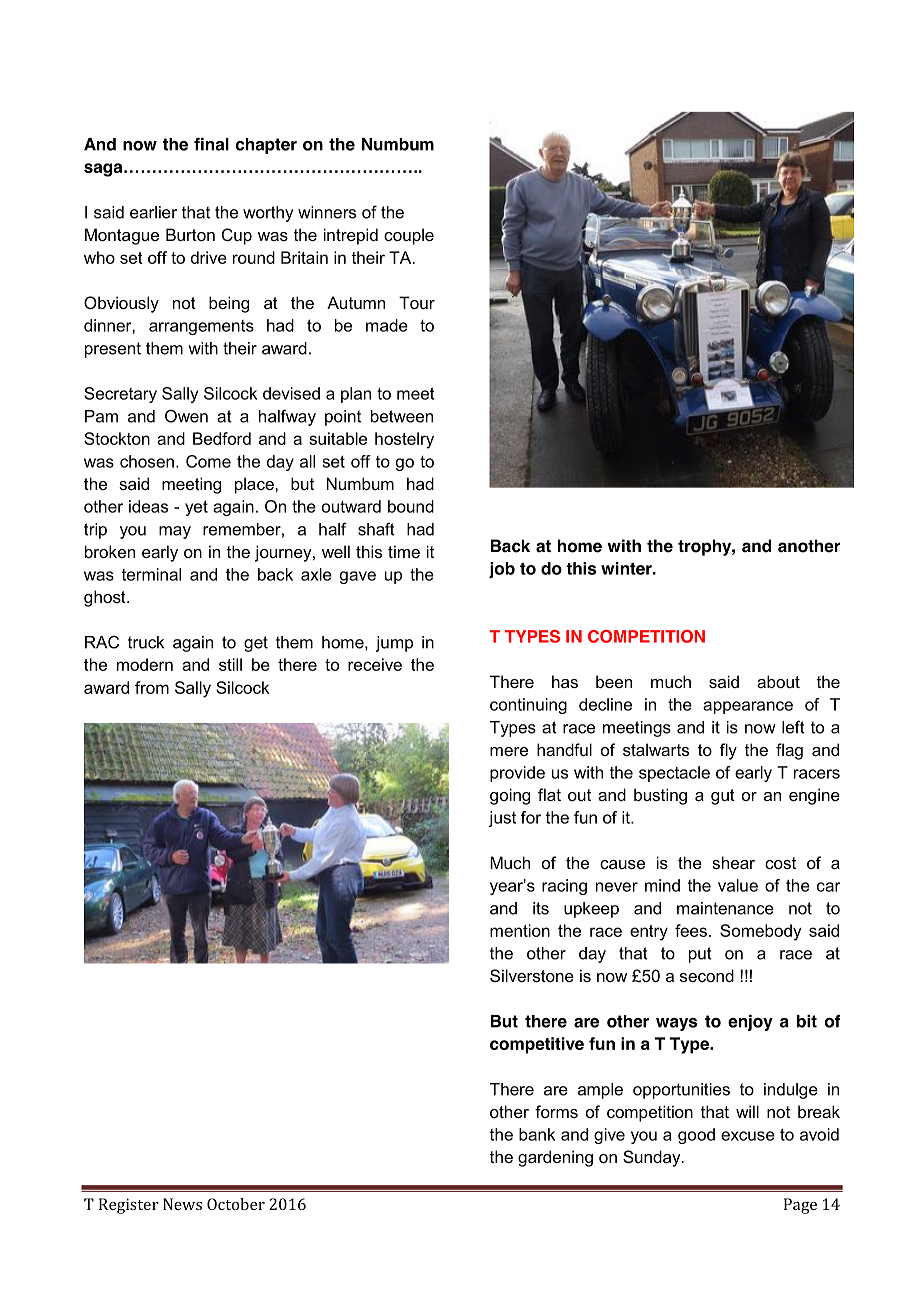  Describe the element at coordinates (760, 932) in the page. I see `Somebody` at that location.
